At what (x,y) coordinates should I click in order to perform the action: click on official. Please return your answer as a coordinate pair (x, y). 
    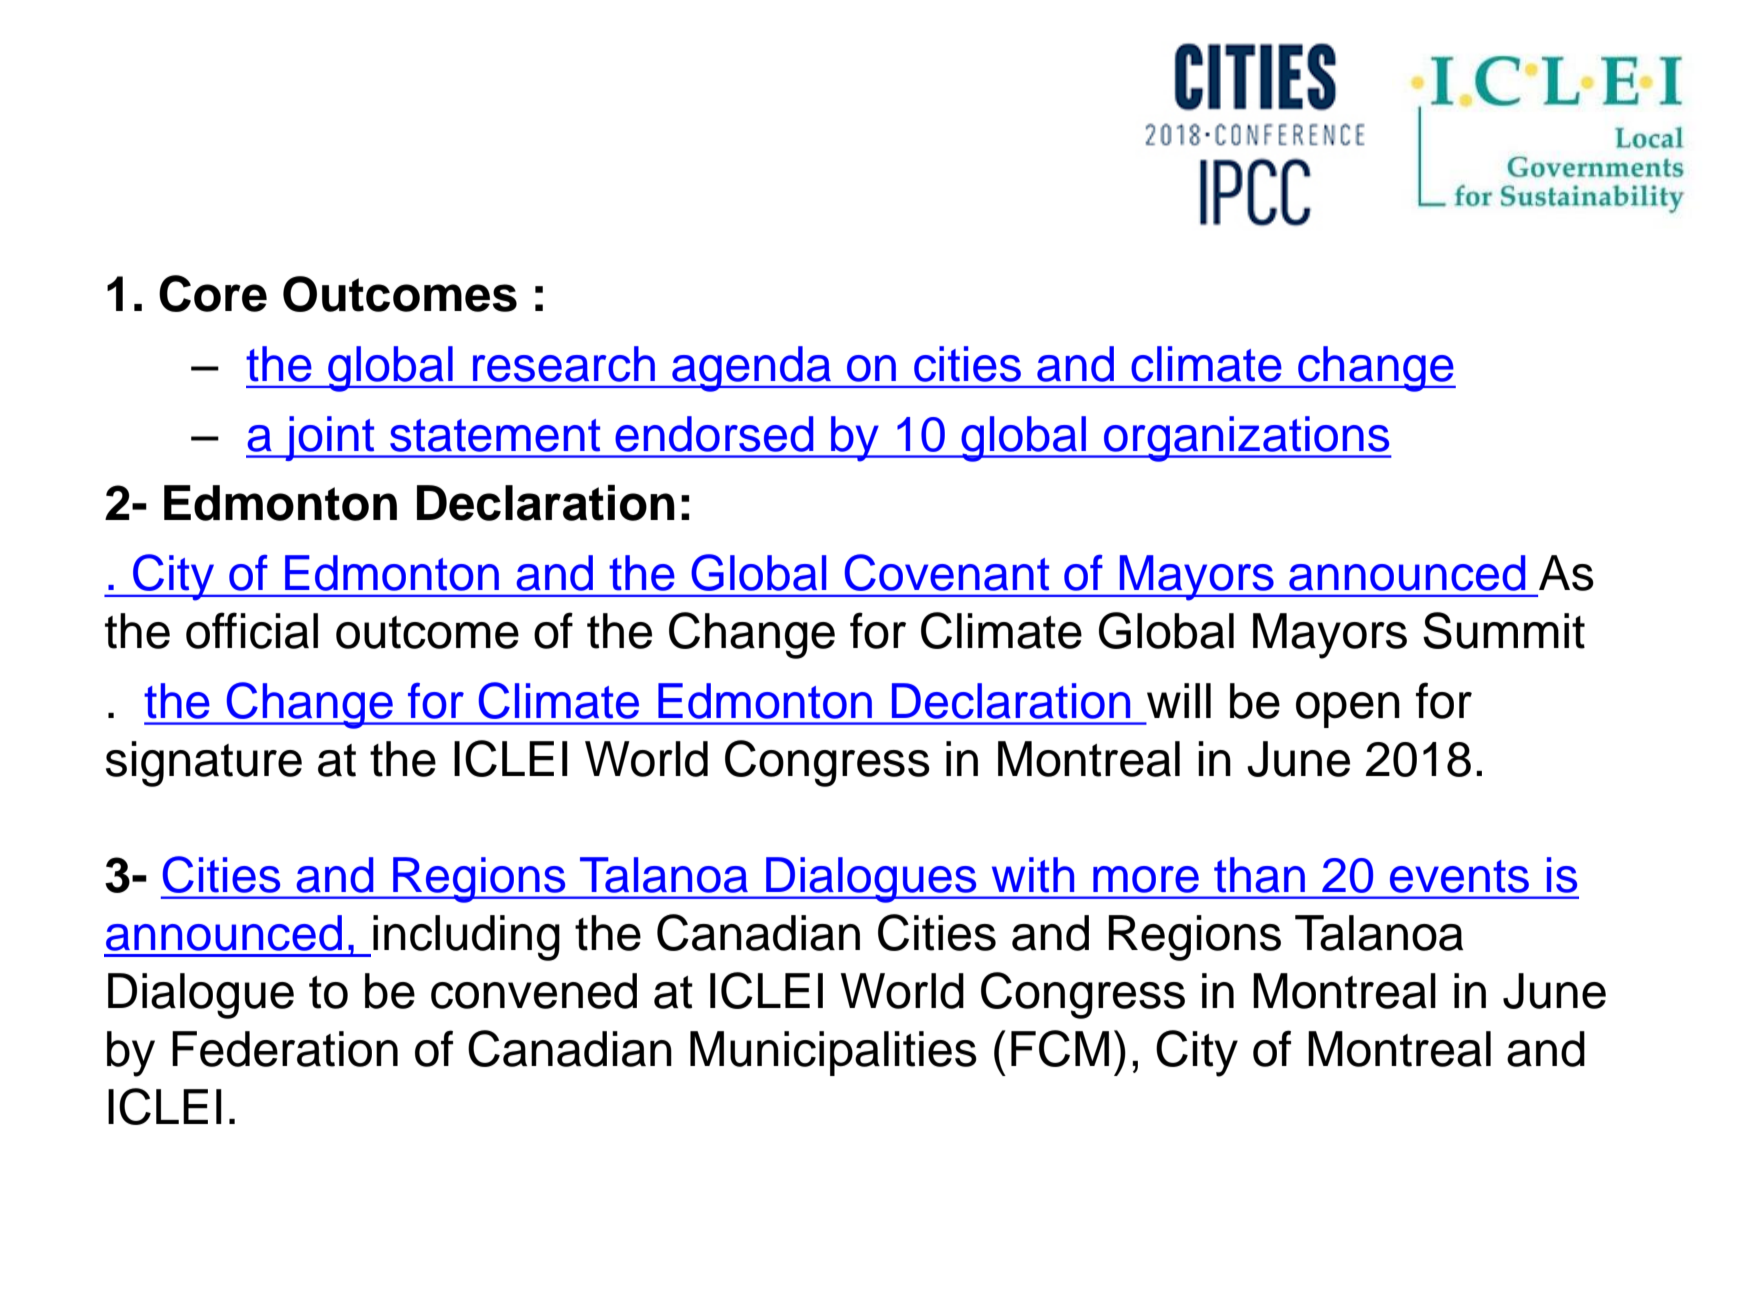
    Looking at the image, I should click on (252, 630).
